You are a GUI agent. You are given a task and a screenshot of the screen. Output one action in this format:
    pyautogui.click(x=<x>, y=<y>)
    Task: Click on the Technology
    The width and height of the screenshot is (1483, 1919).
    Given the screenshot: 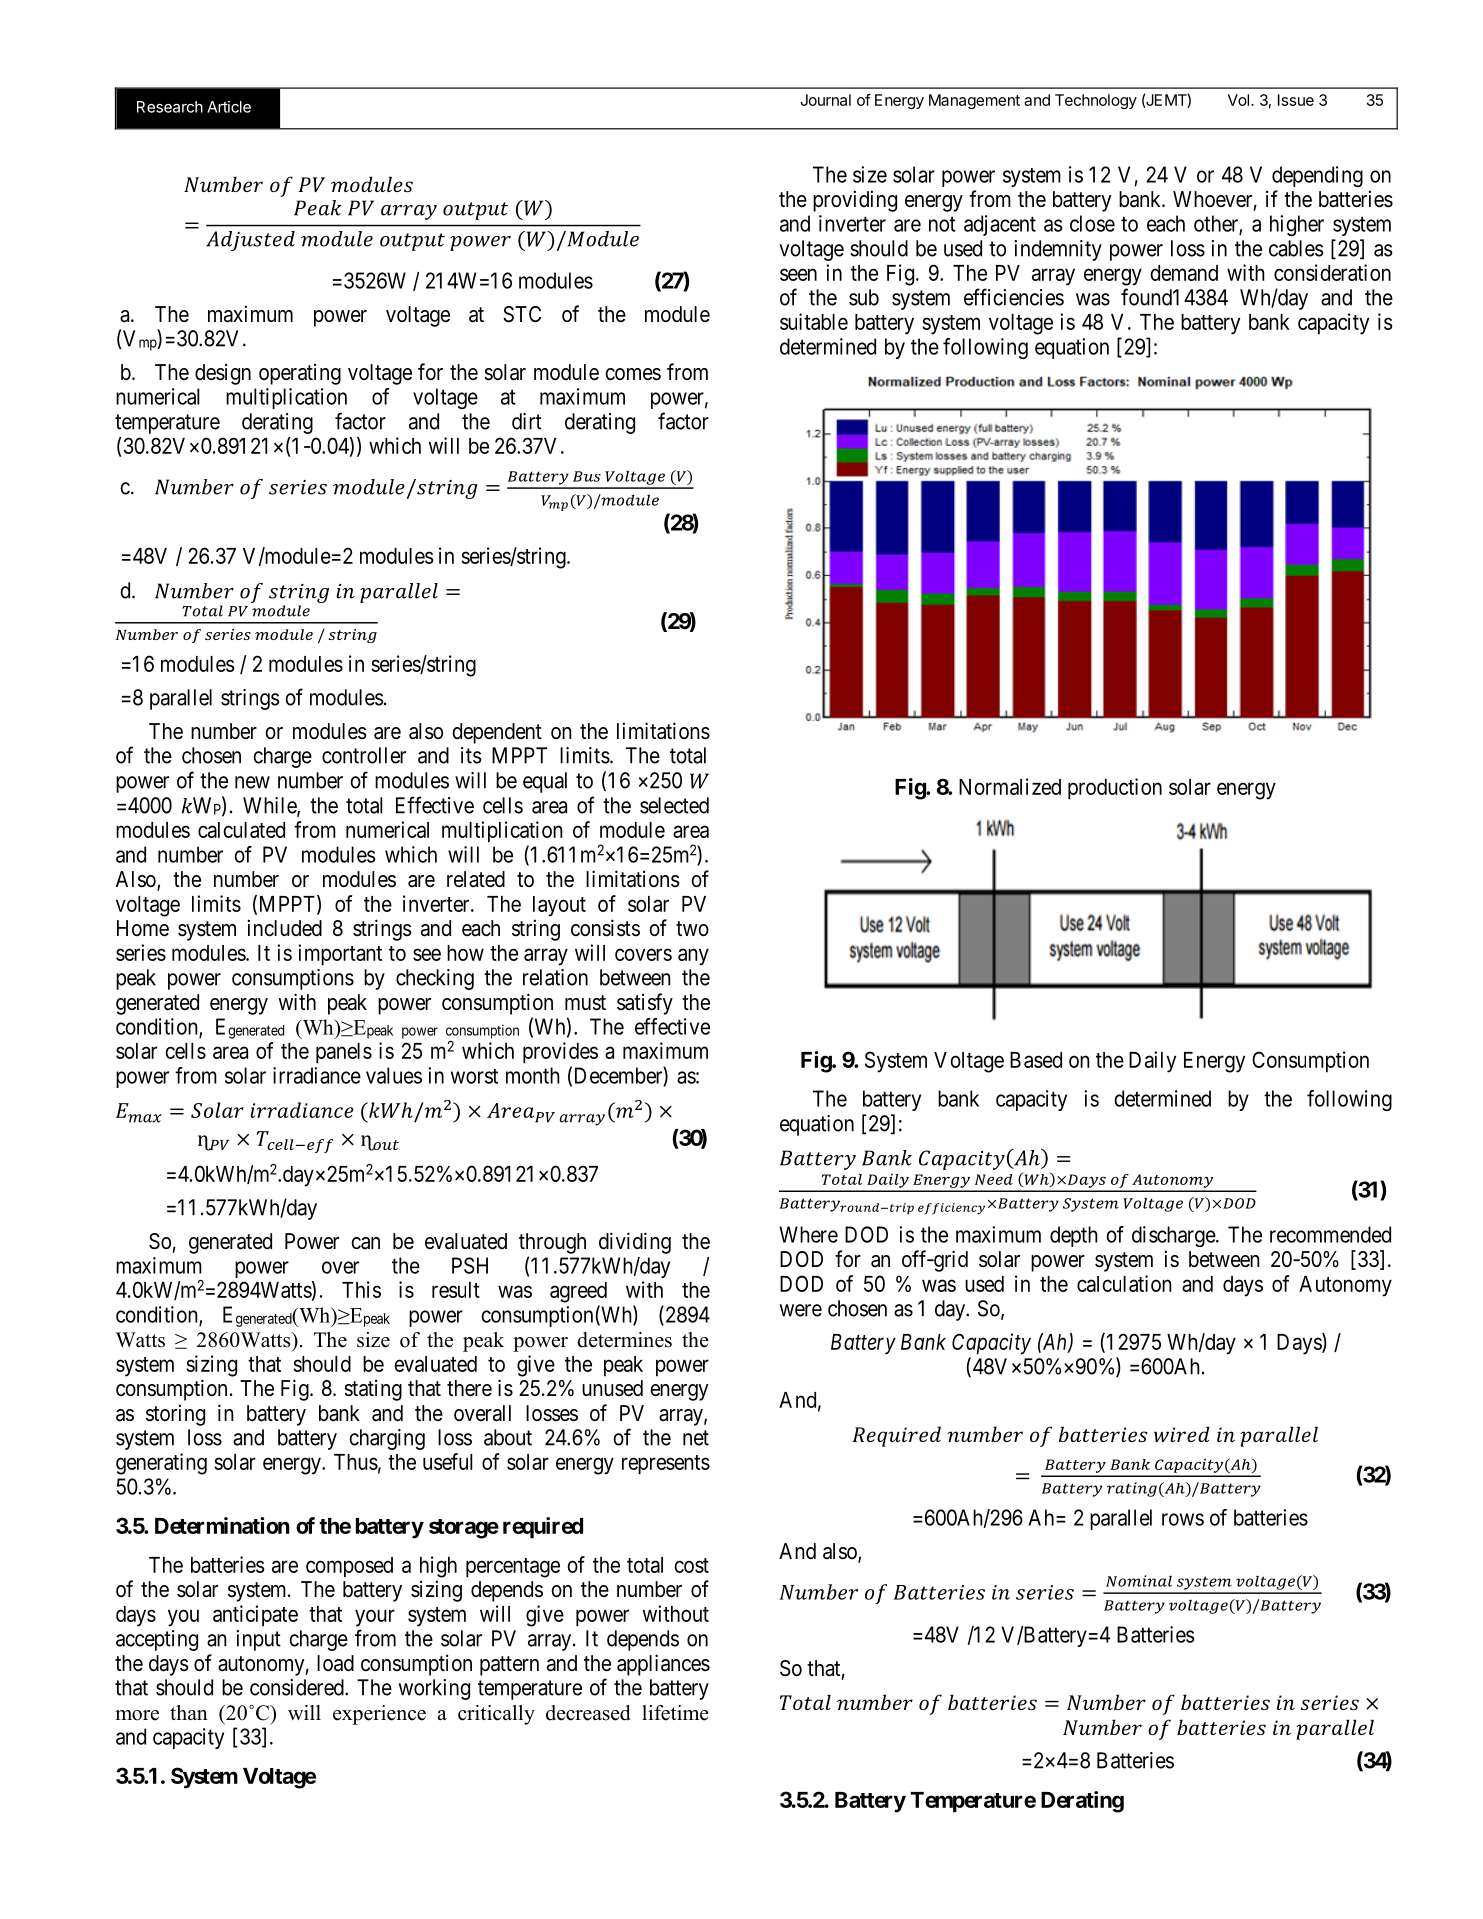 What is the action you would take?
    pyautogui.click(x=1096, y=101)
